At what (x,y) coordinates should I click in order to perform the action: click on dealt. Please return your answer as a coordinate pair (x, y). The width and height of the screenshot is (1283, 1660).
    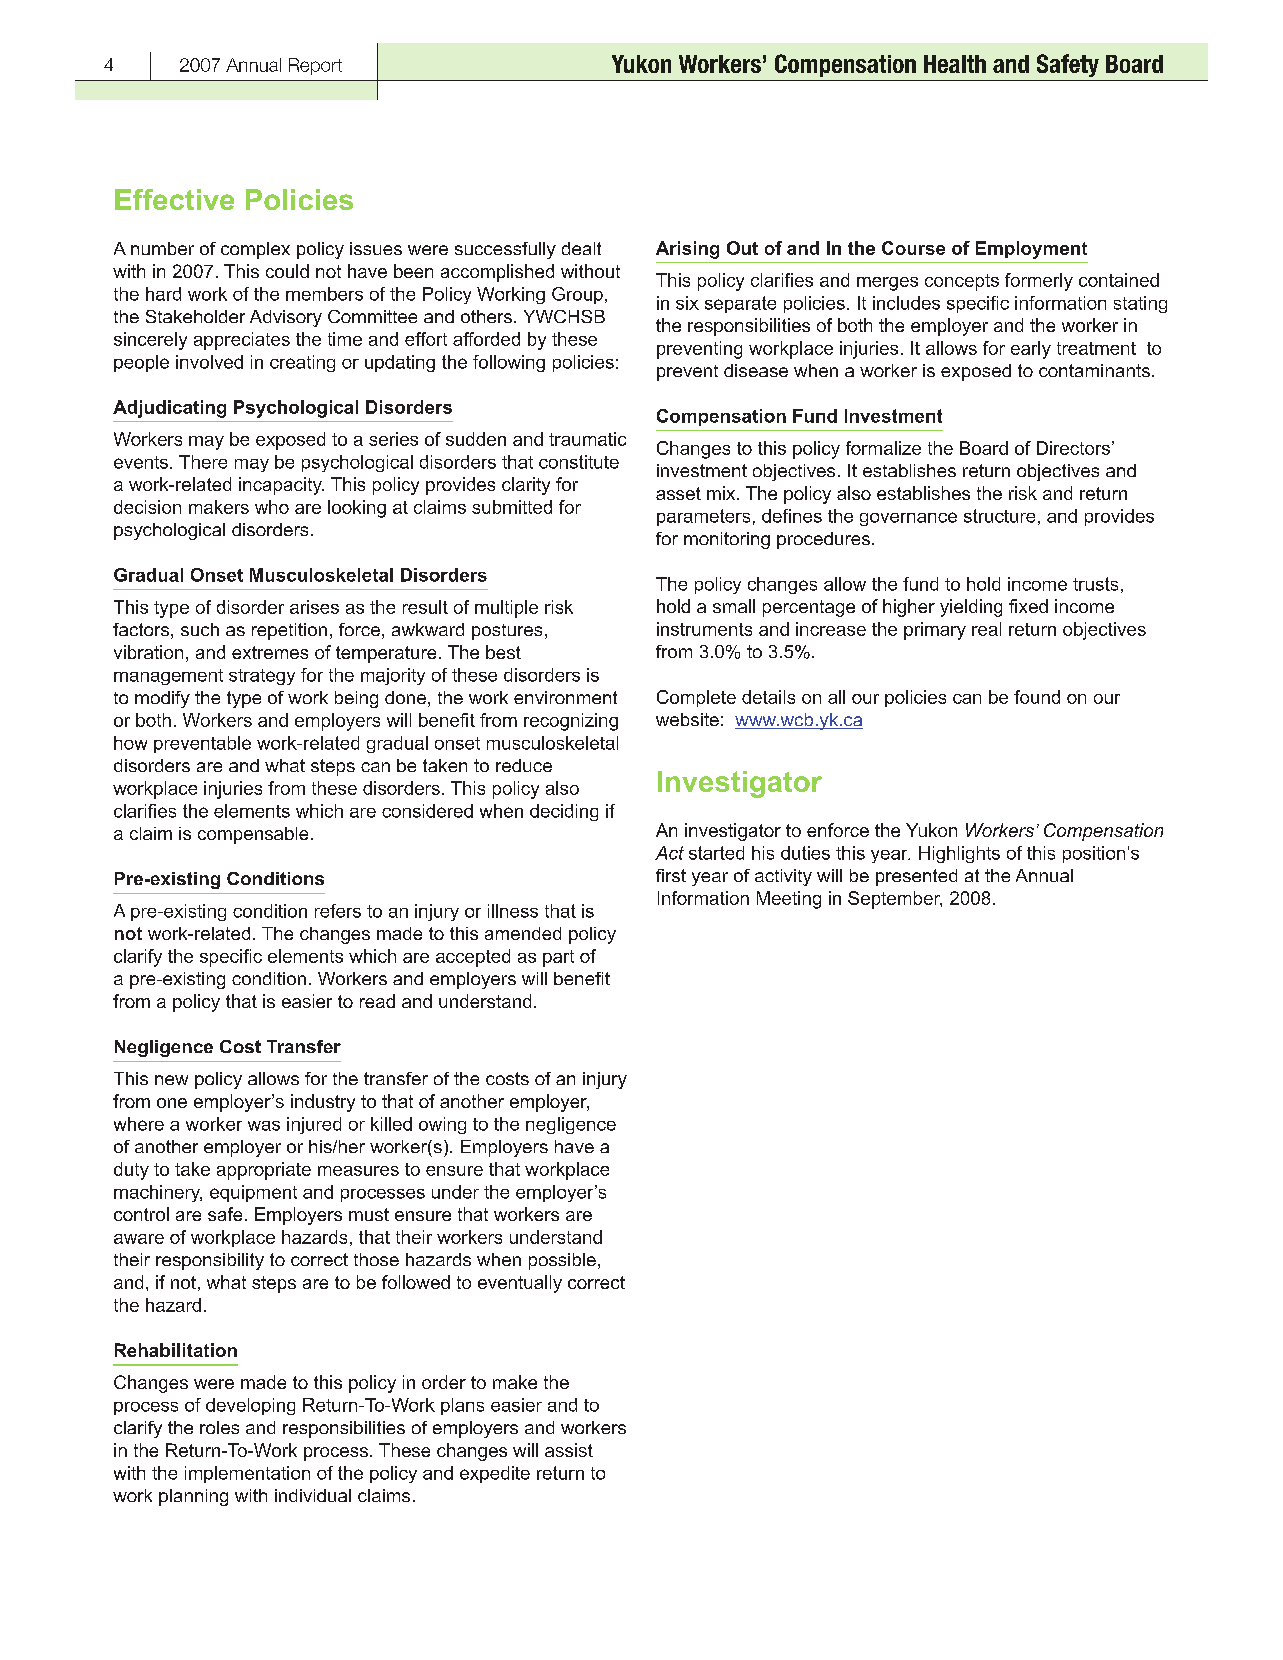
    Looking at the image, I should click on (581, 248).
